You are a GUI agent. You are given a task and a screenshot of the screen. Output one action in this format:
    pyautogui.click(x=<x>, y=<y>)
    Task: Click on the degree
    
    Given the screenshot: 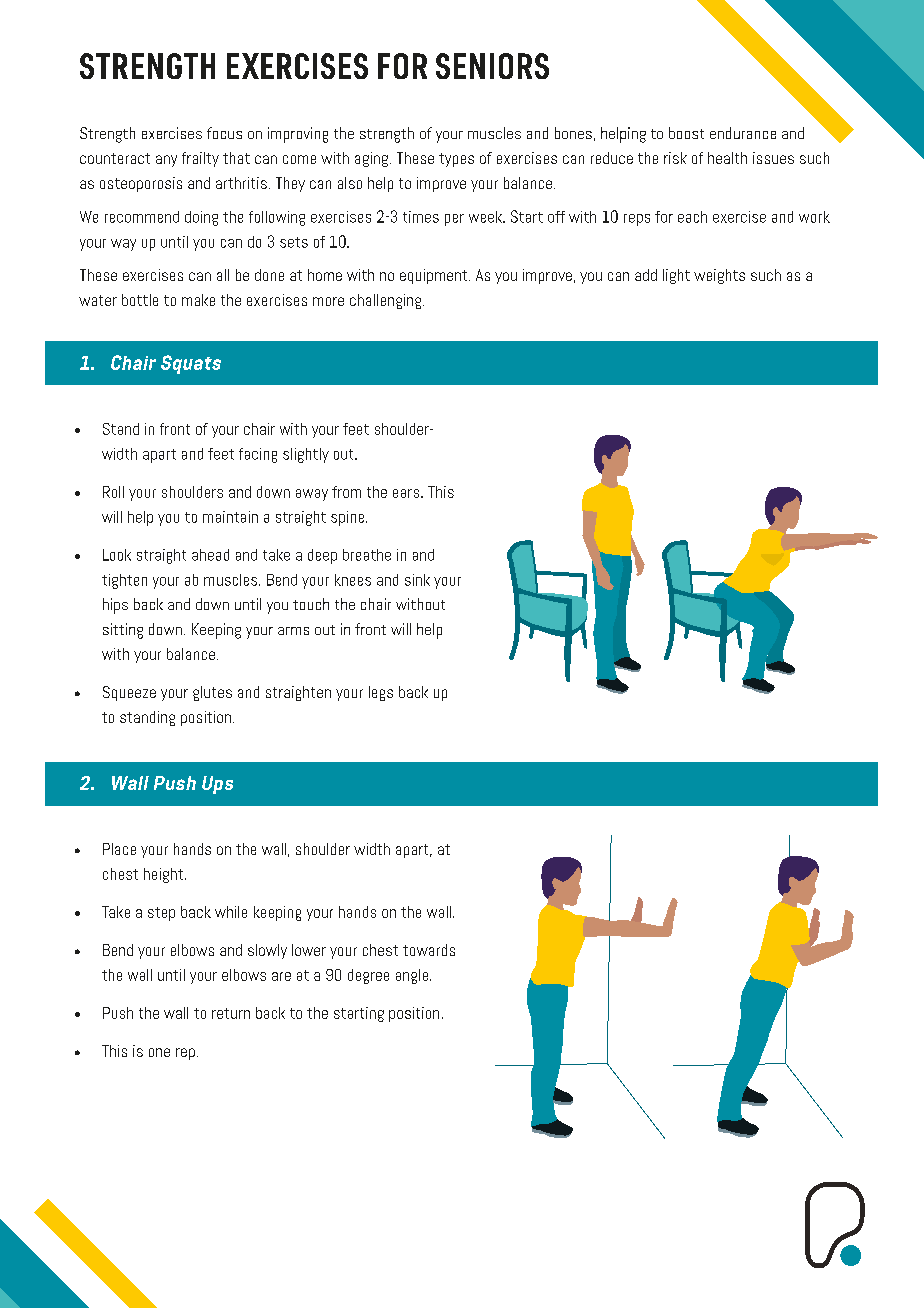 What is the action you would take?
    pyautogui.click(x=368, y=976)
